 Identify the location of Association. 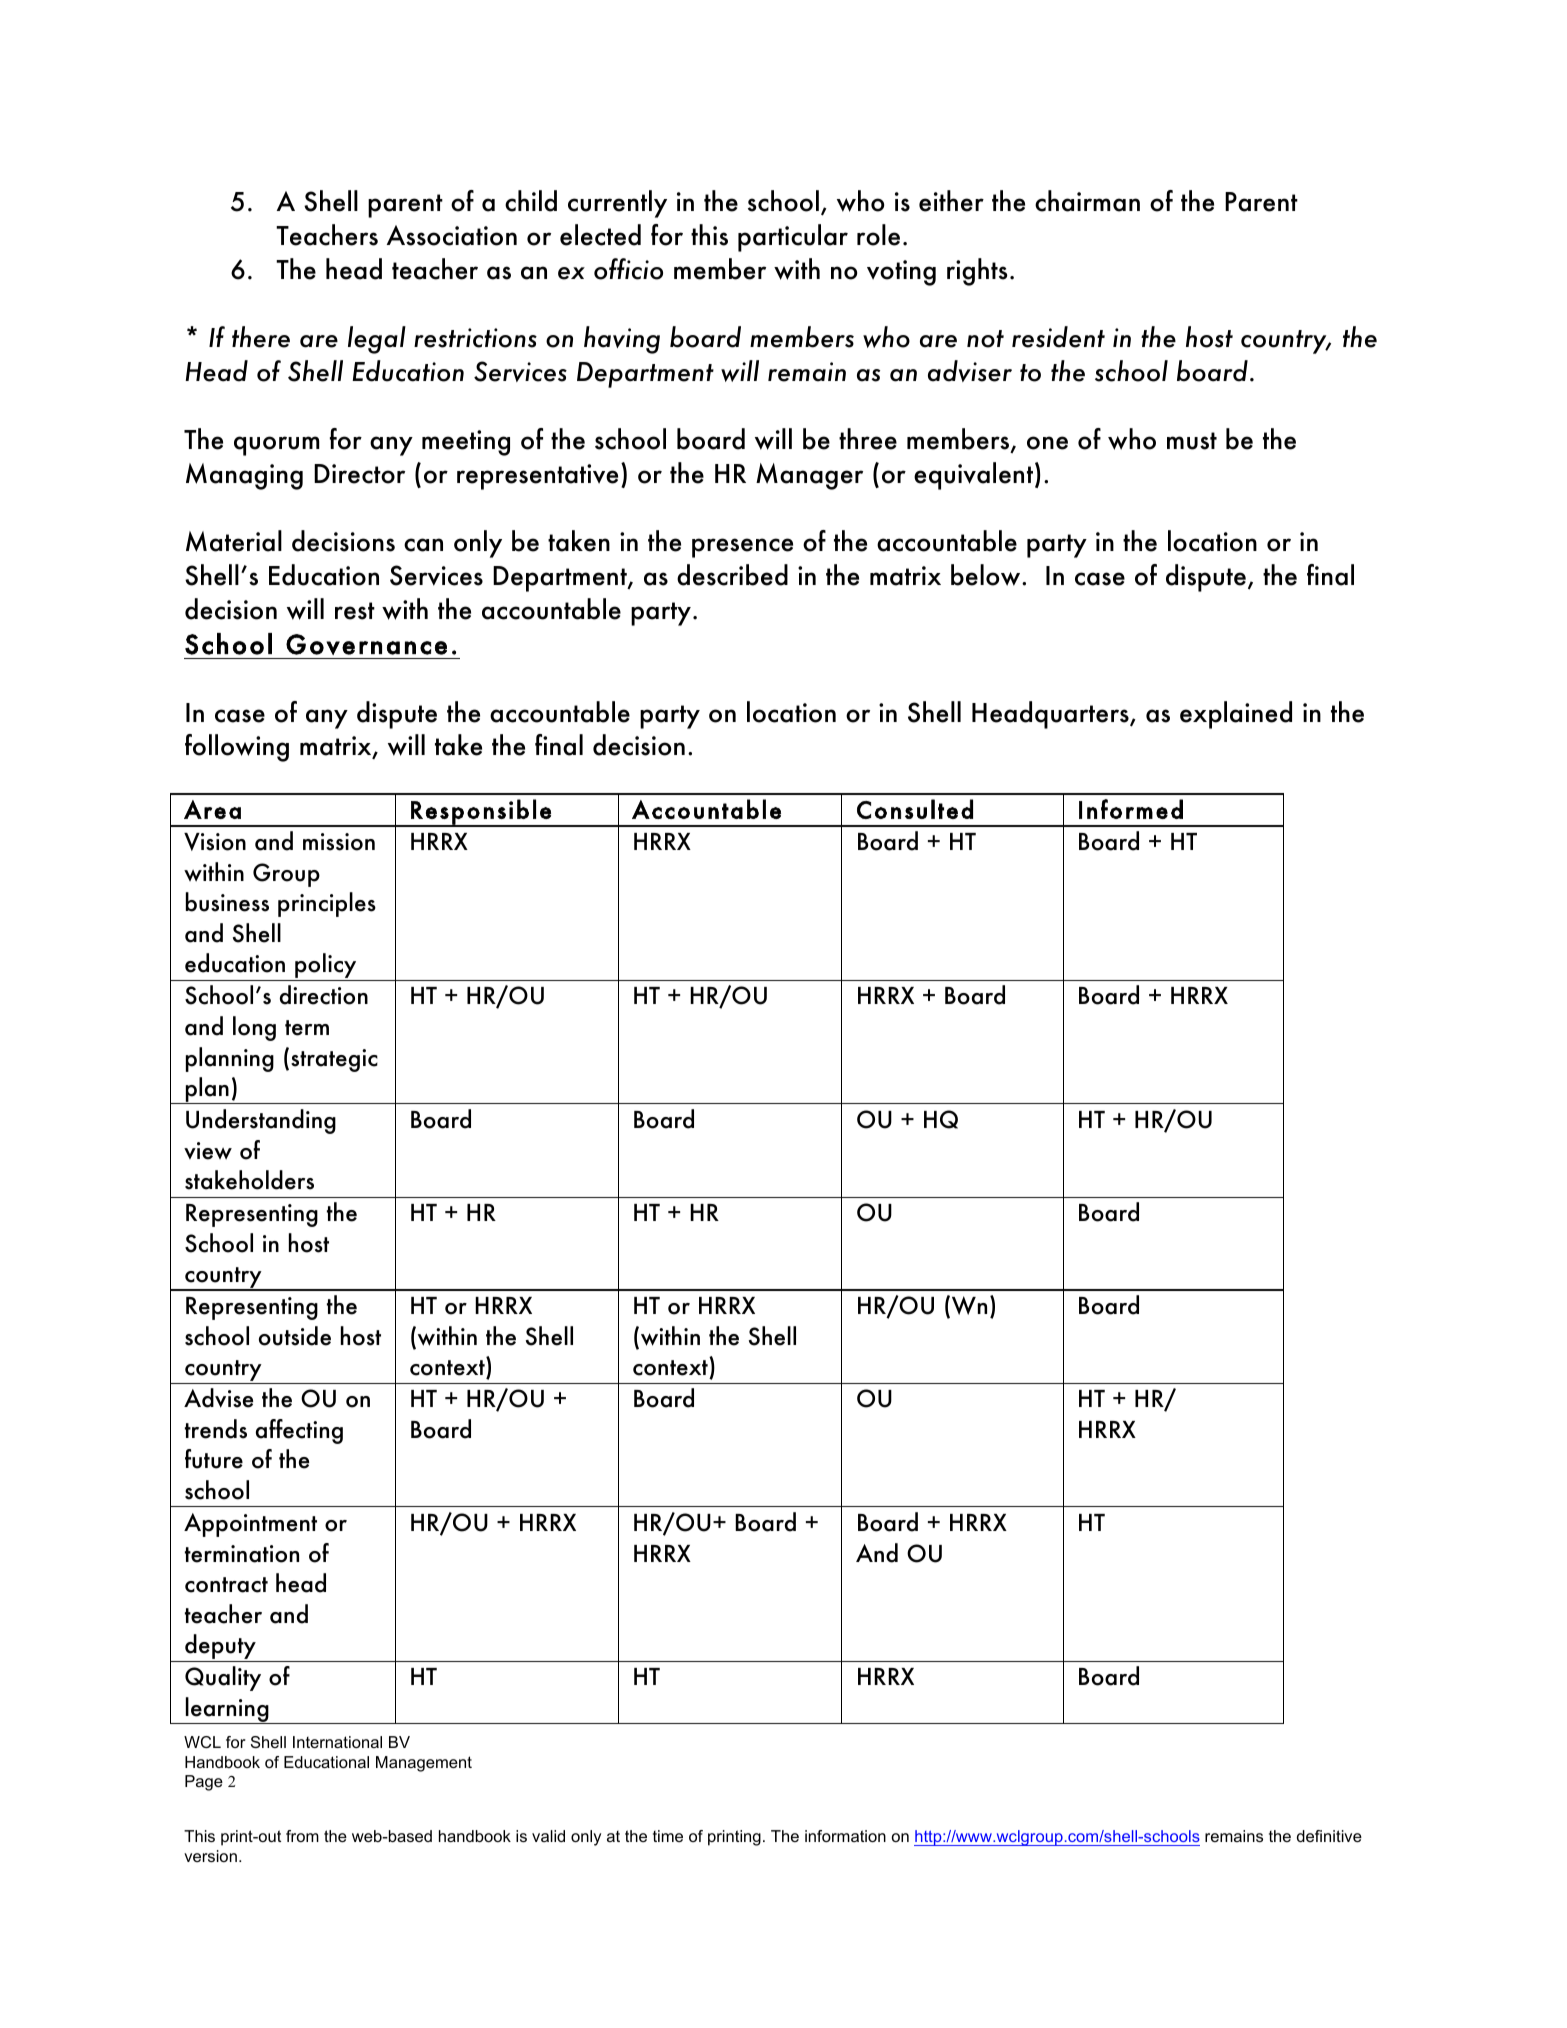
(452, 235).
